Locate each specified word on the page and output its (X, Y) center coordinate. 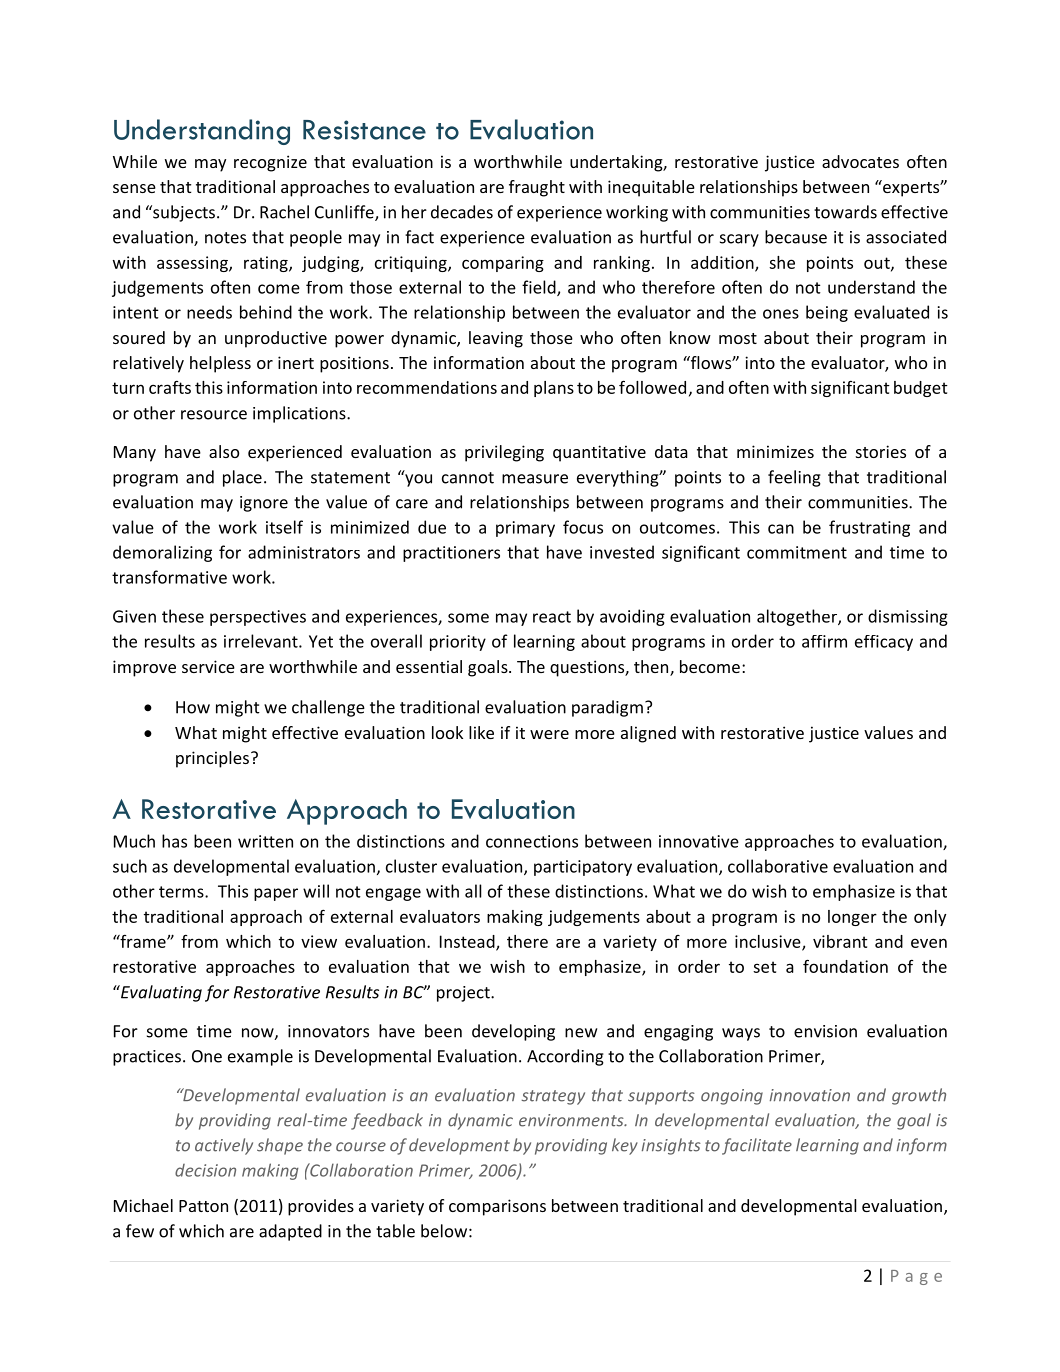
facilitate (757, 1146)
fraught (537, 188)
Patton (203, 1206)
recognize (270, 163)
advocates (860, 161)
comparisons (497, 1207)
